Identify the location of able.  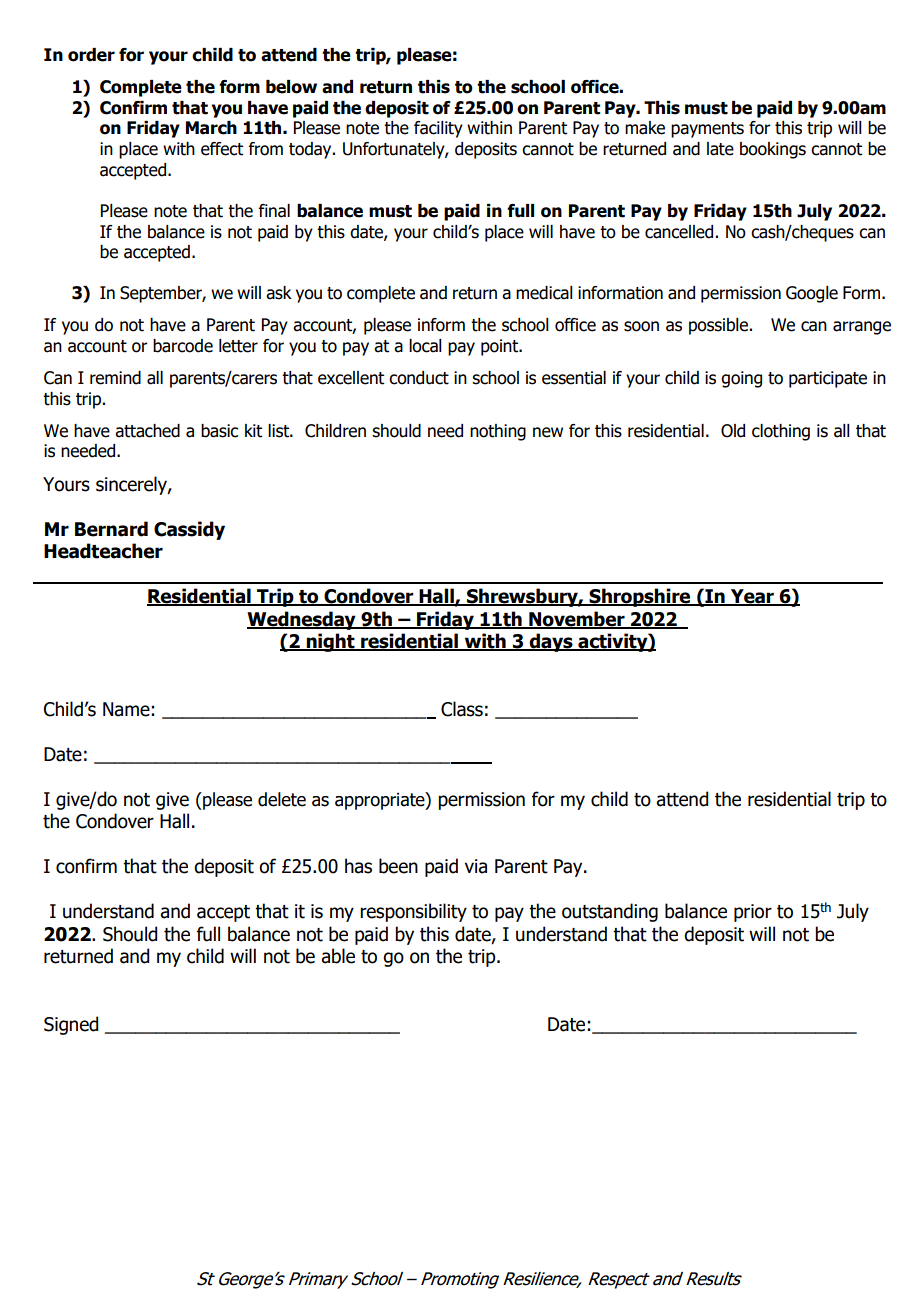
(338, 956).
